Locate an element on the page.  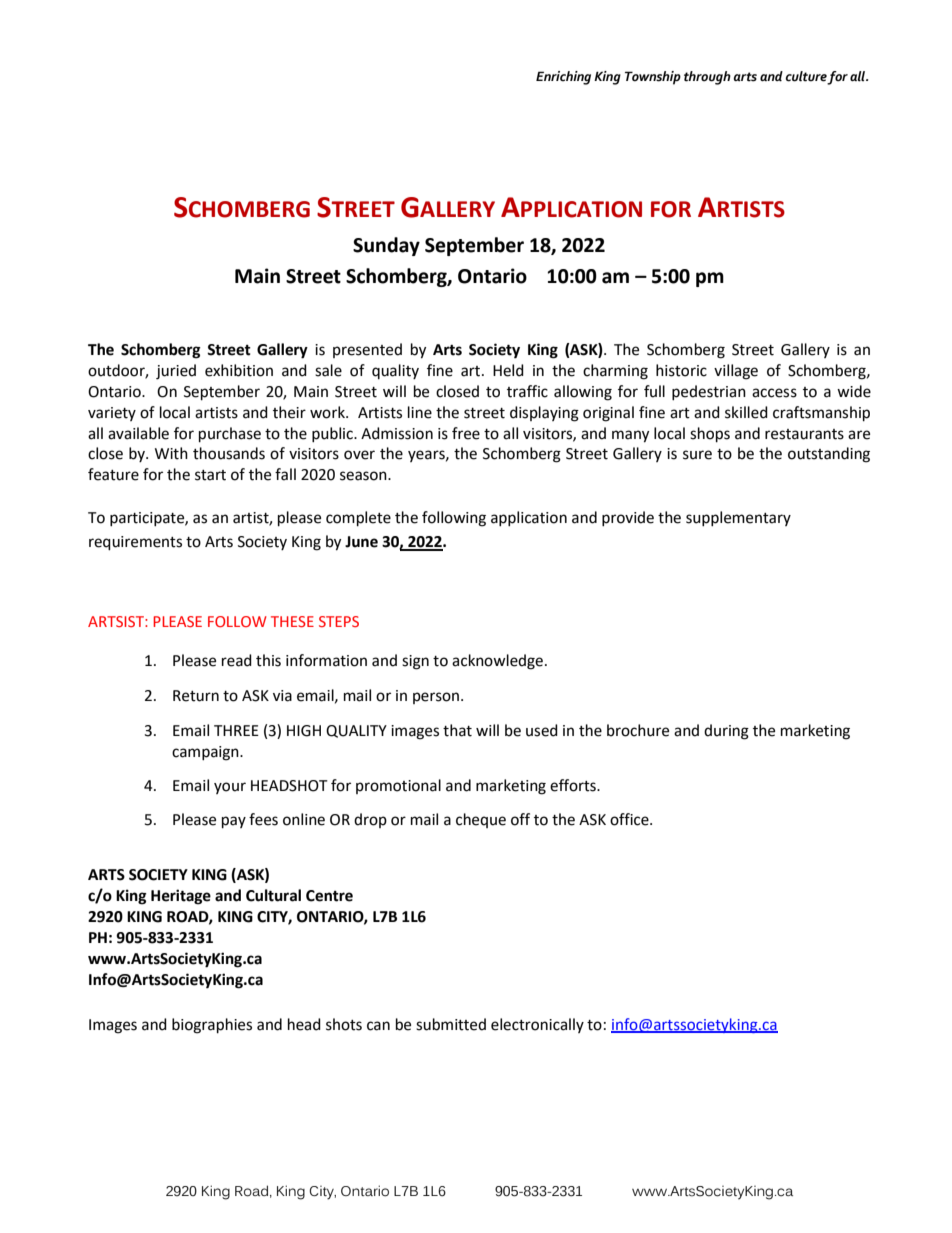
traffic is located at coordinates (527, 391).
